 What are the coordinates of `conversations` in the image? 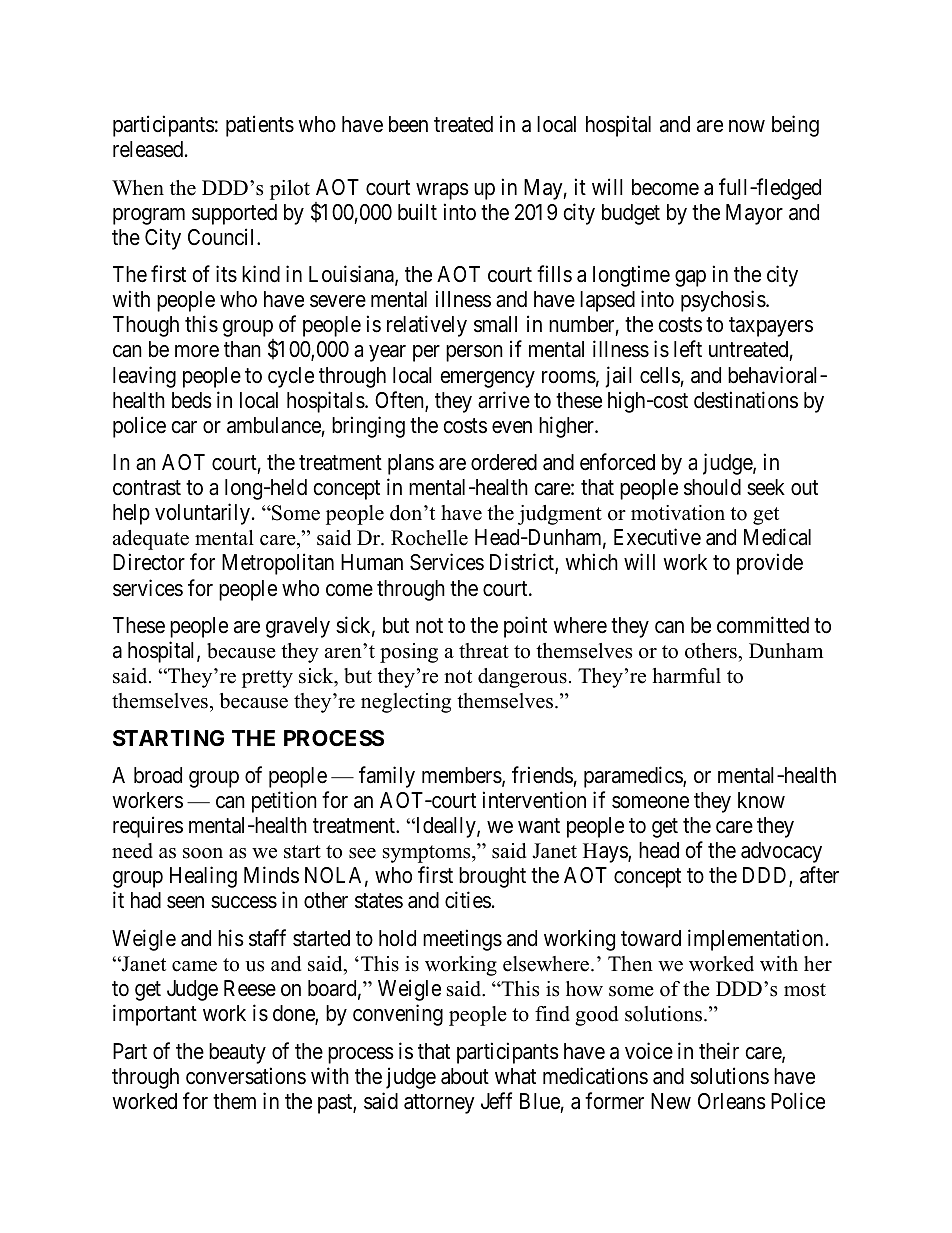 It's located at (246, 1076).
